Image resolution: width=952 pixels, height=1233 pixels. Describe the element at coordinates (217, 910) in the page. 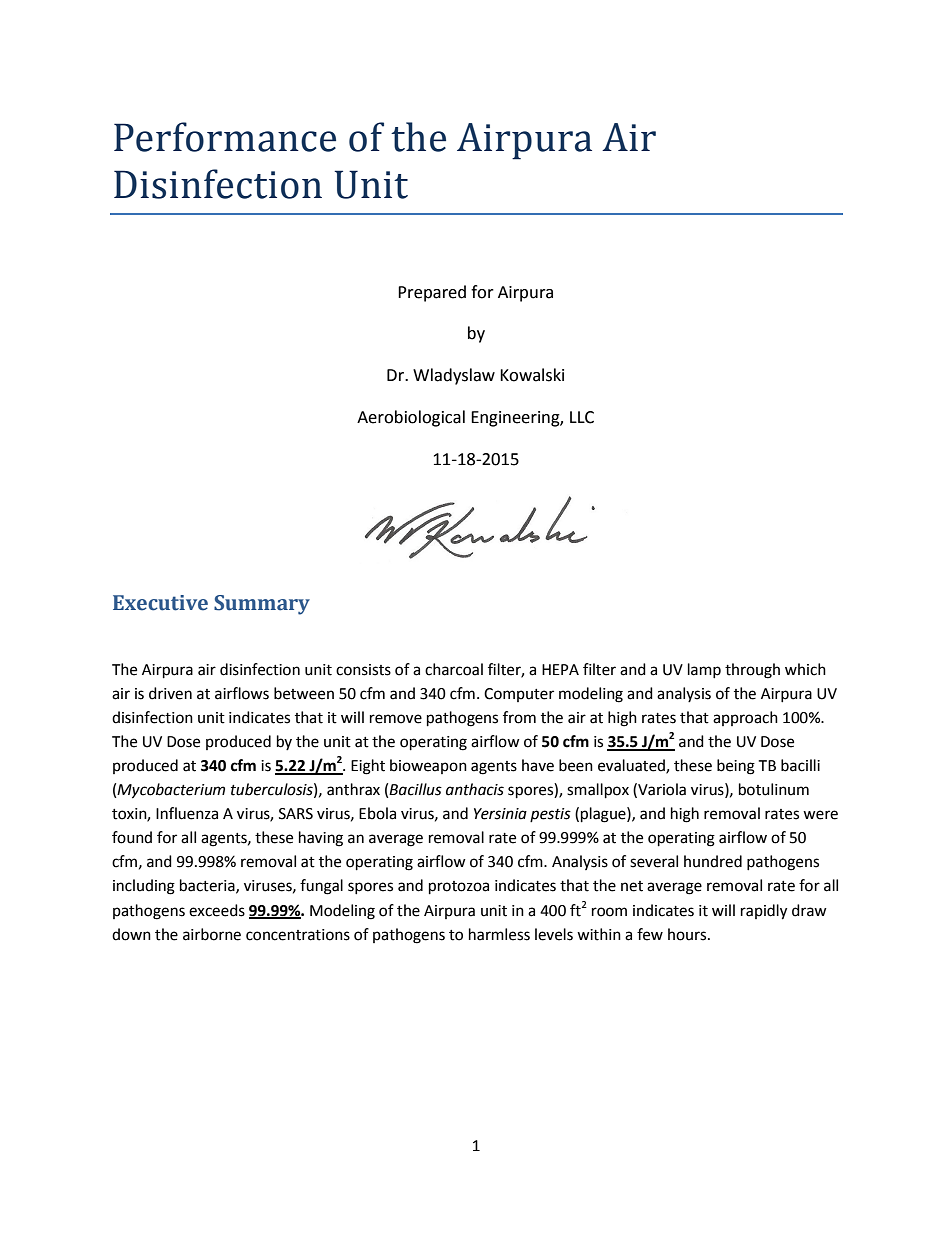

I see `exceeds` at that location.
